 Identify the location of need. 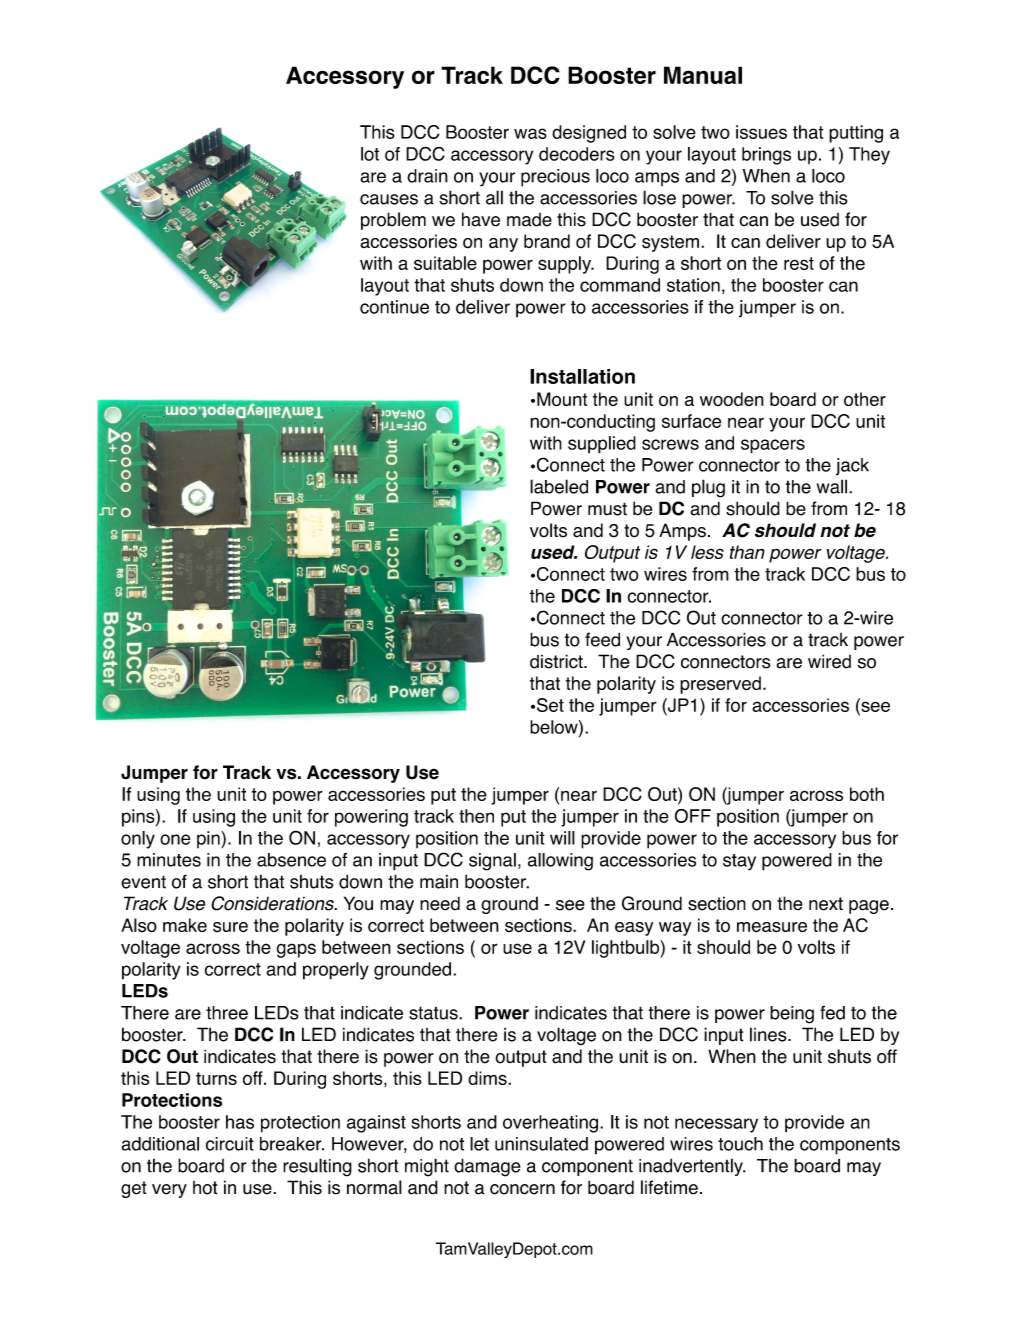
(440, 903).
